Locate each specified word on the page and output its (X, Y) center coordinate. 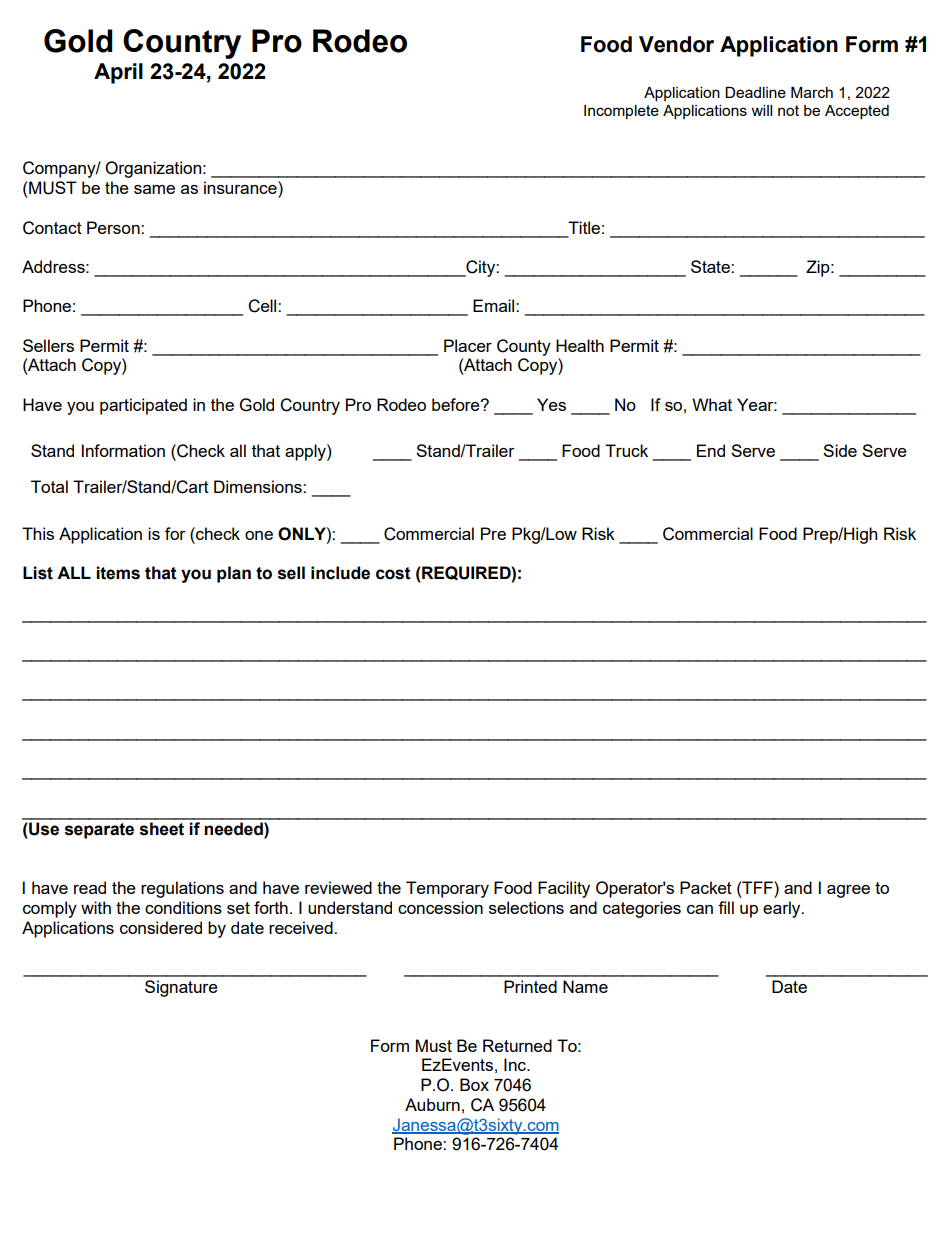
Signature (181, 988)
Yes (551, 404)
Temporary (447, 889)
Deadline (755, 92)
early (783, 909)
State (711, 266)
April (118, 73)
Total (49, 486)
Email (495, 305)
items (118, 573)
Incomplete (621, 112)
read (90, 887)
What (712, 404)
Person (114, 227)
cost (393, 573)
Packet (706, 887)
